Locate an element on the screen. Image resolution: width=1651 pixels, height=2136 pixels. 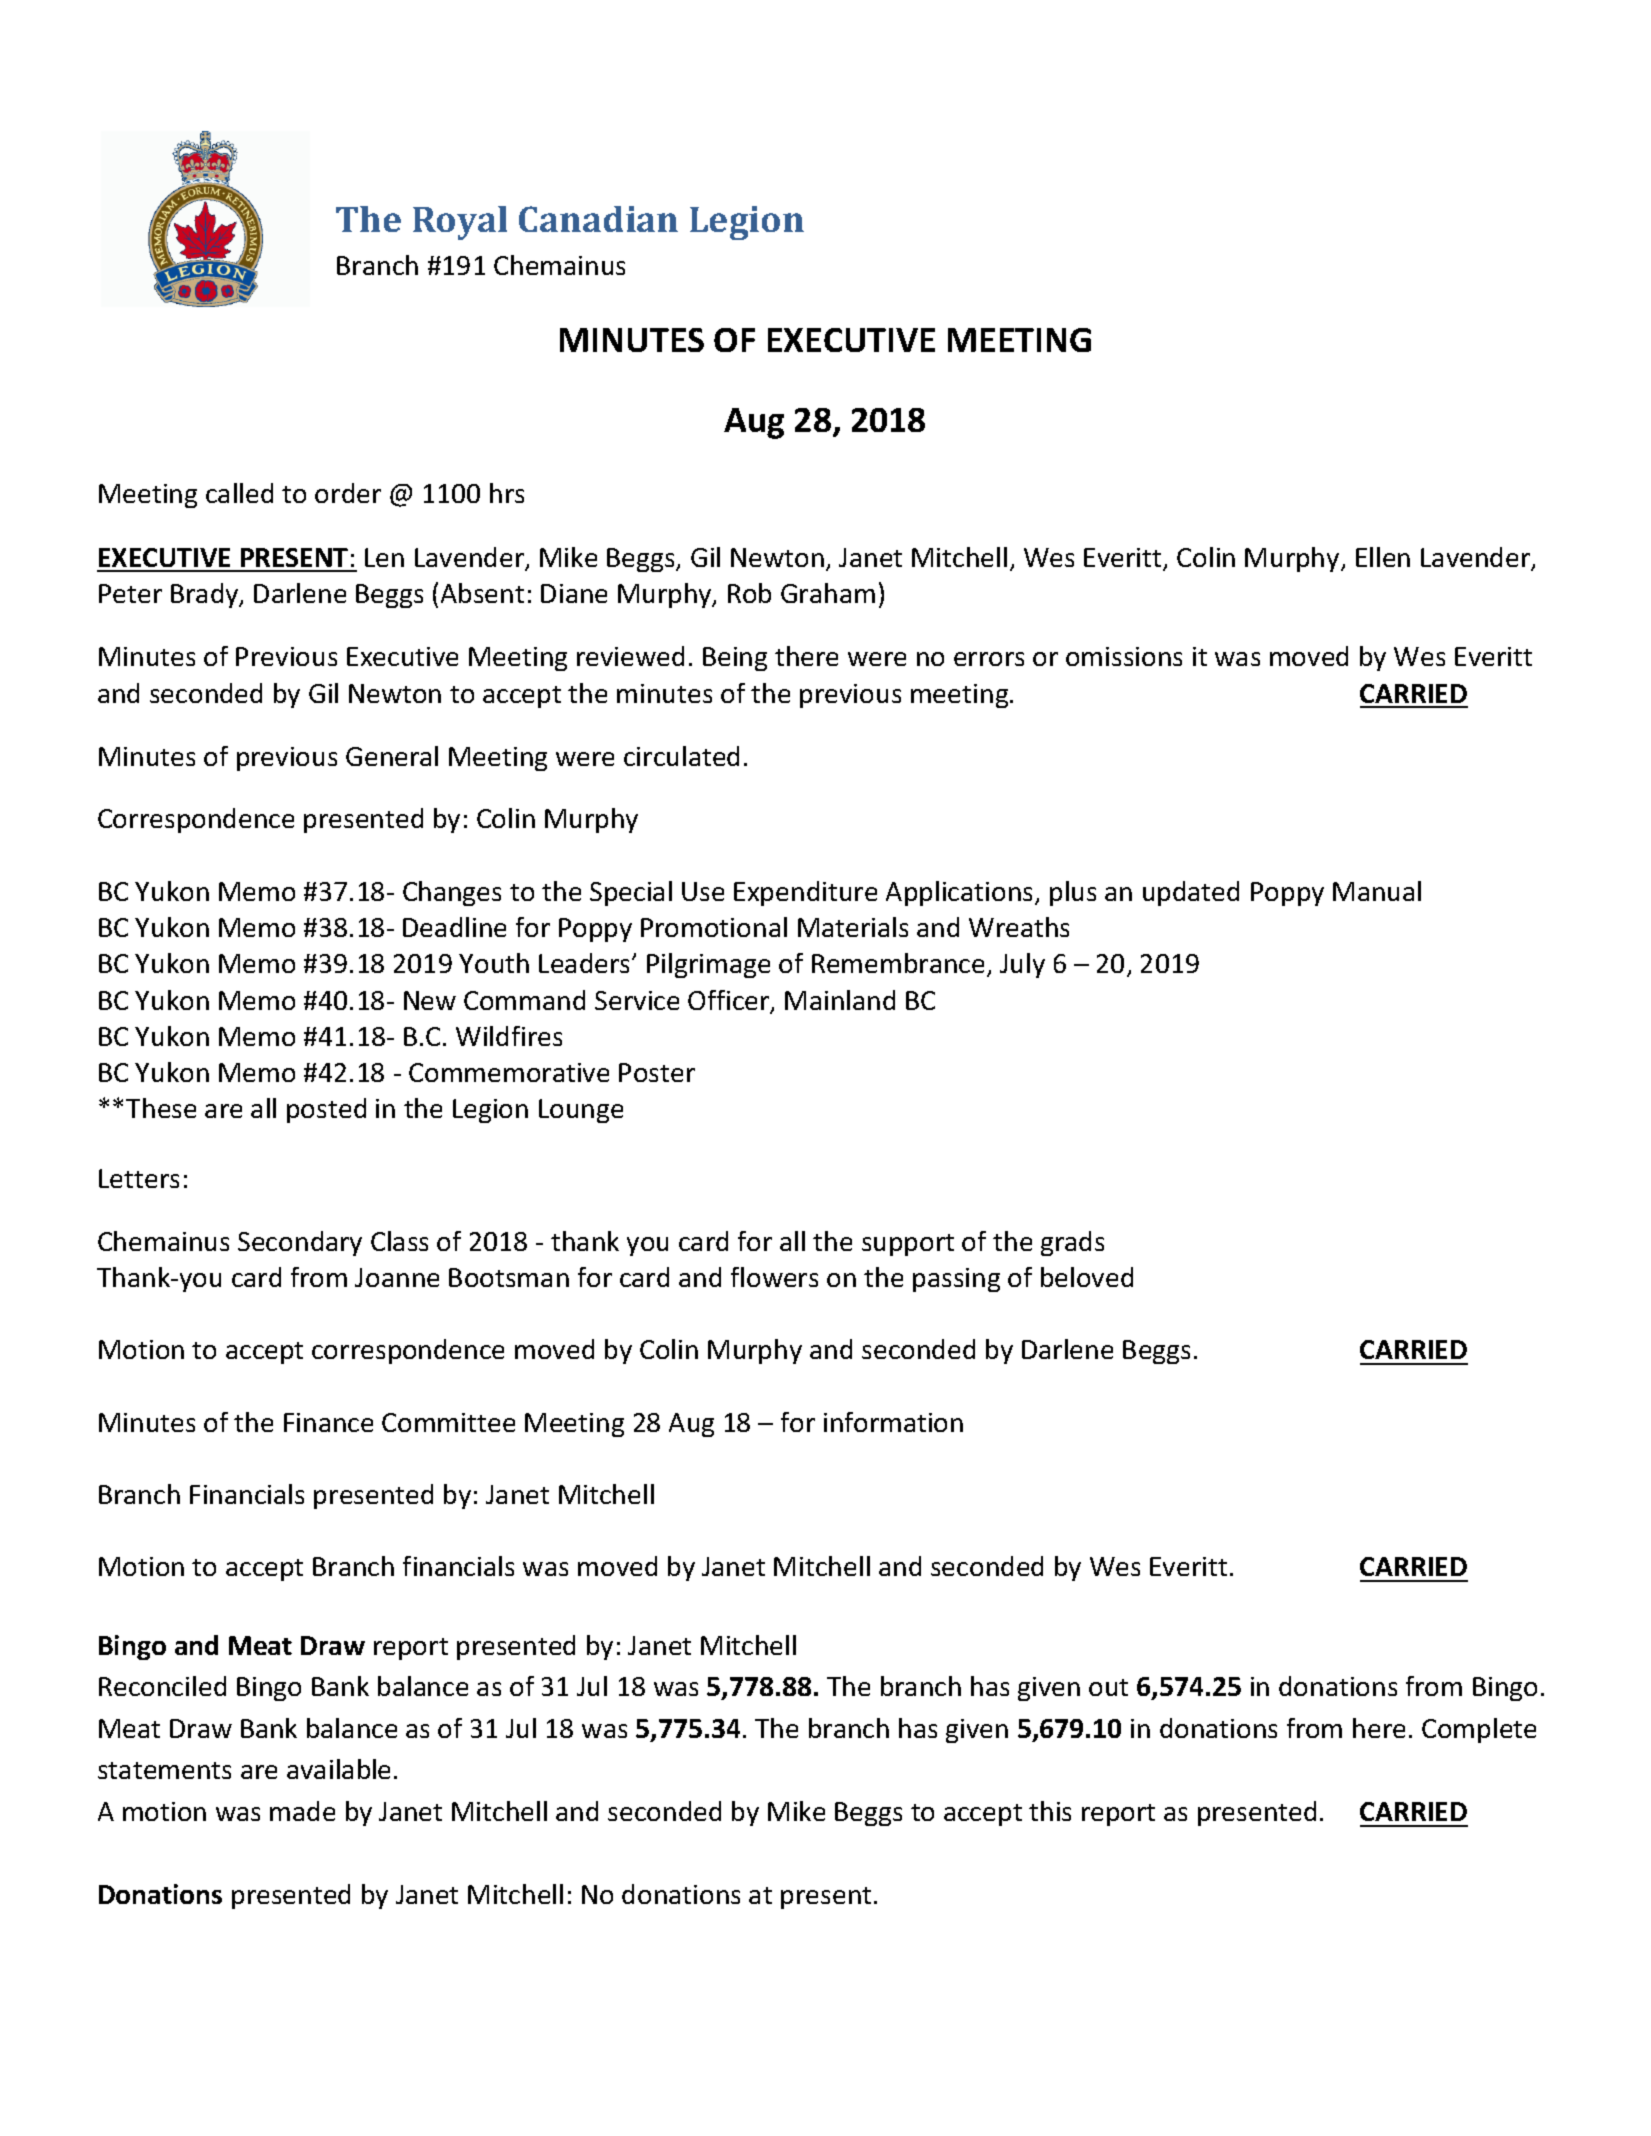
Ellen is located at coordinates (1383, 557).
